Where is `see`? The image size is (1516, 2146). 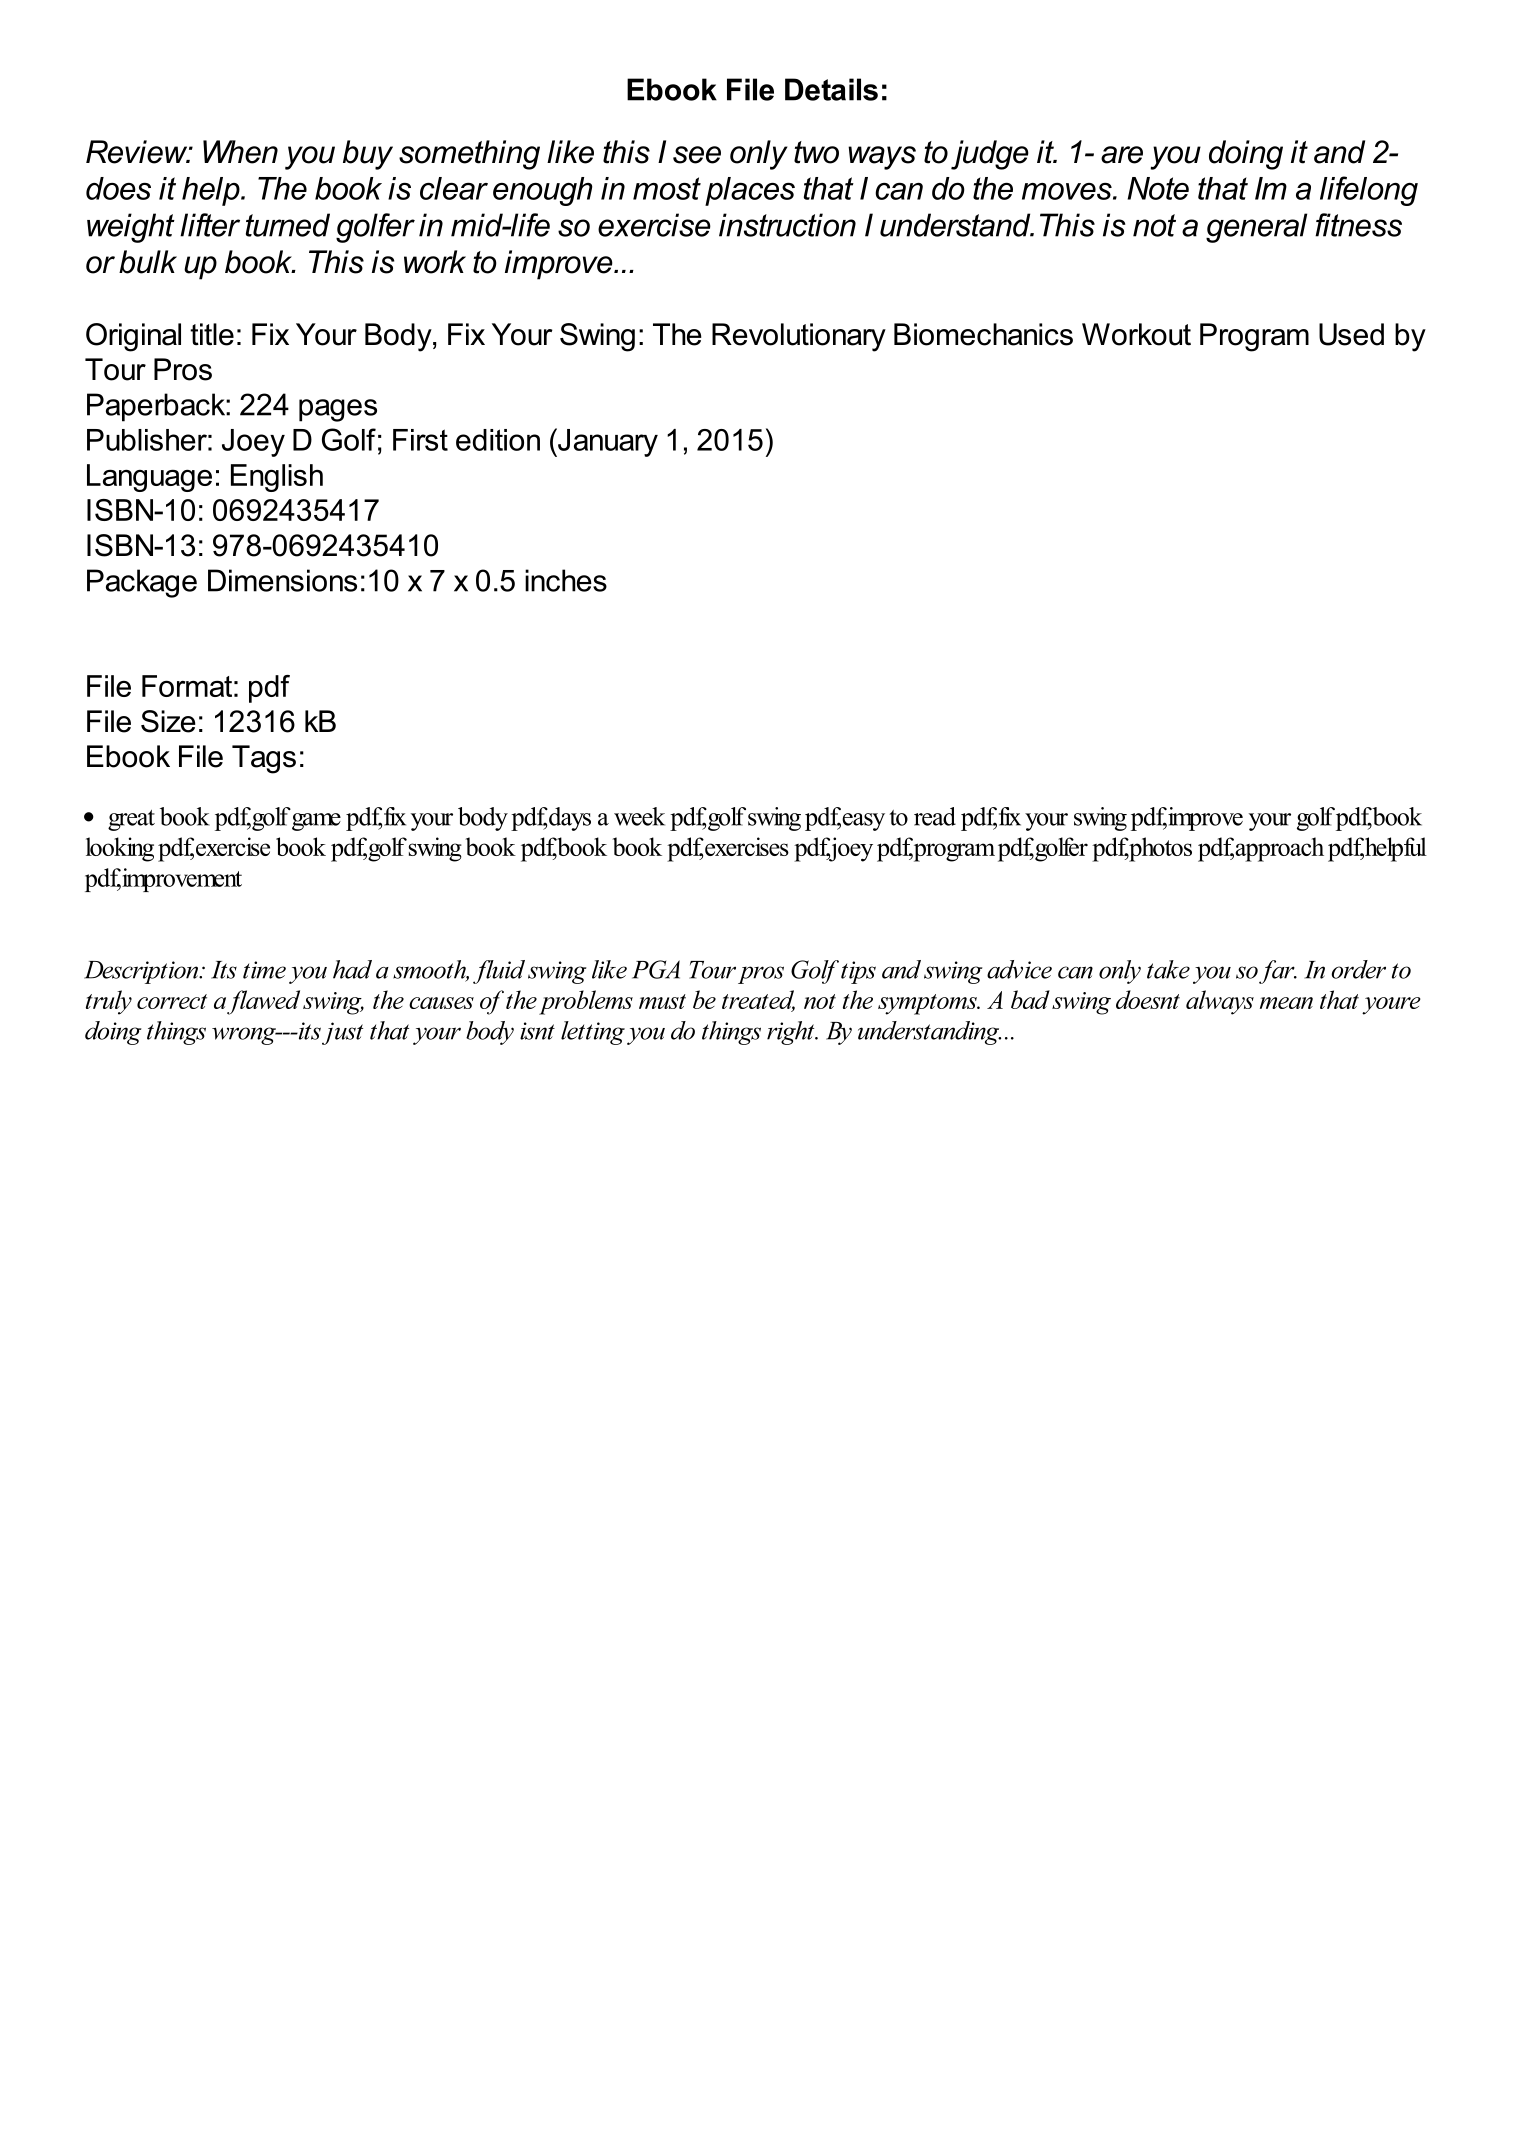 see is located at coordinates (697, 155).
